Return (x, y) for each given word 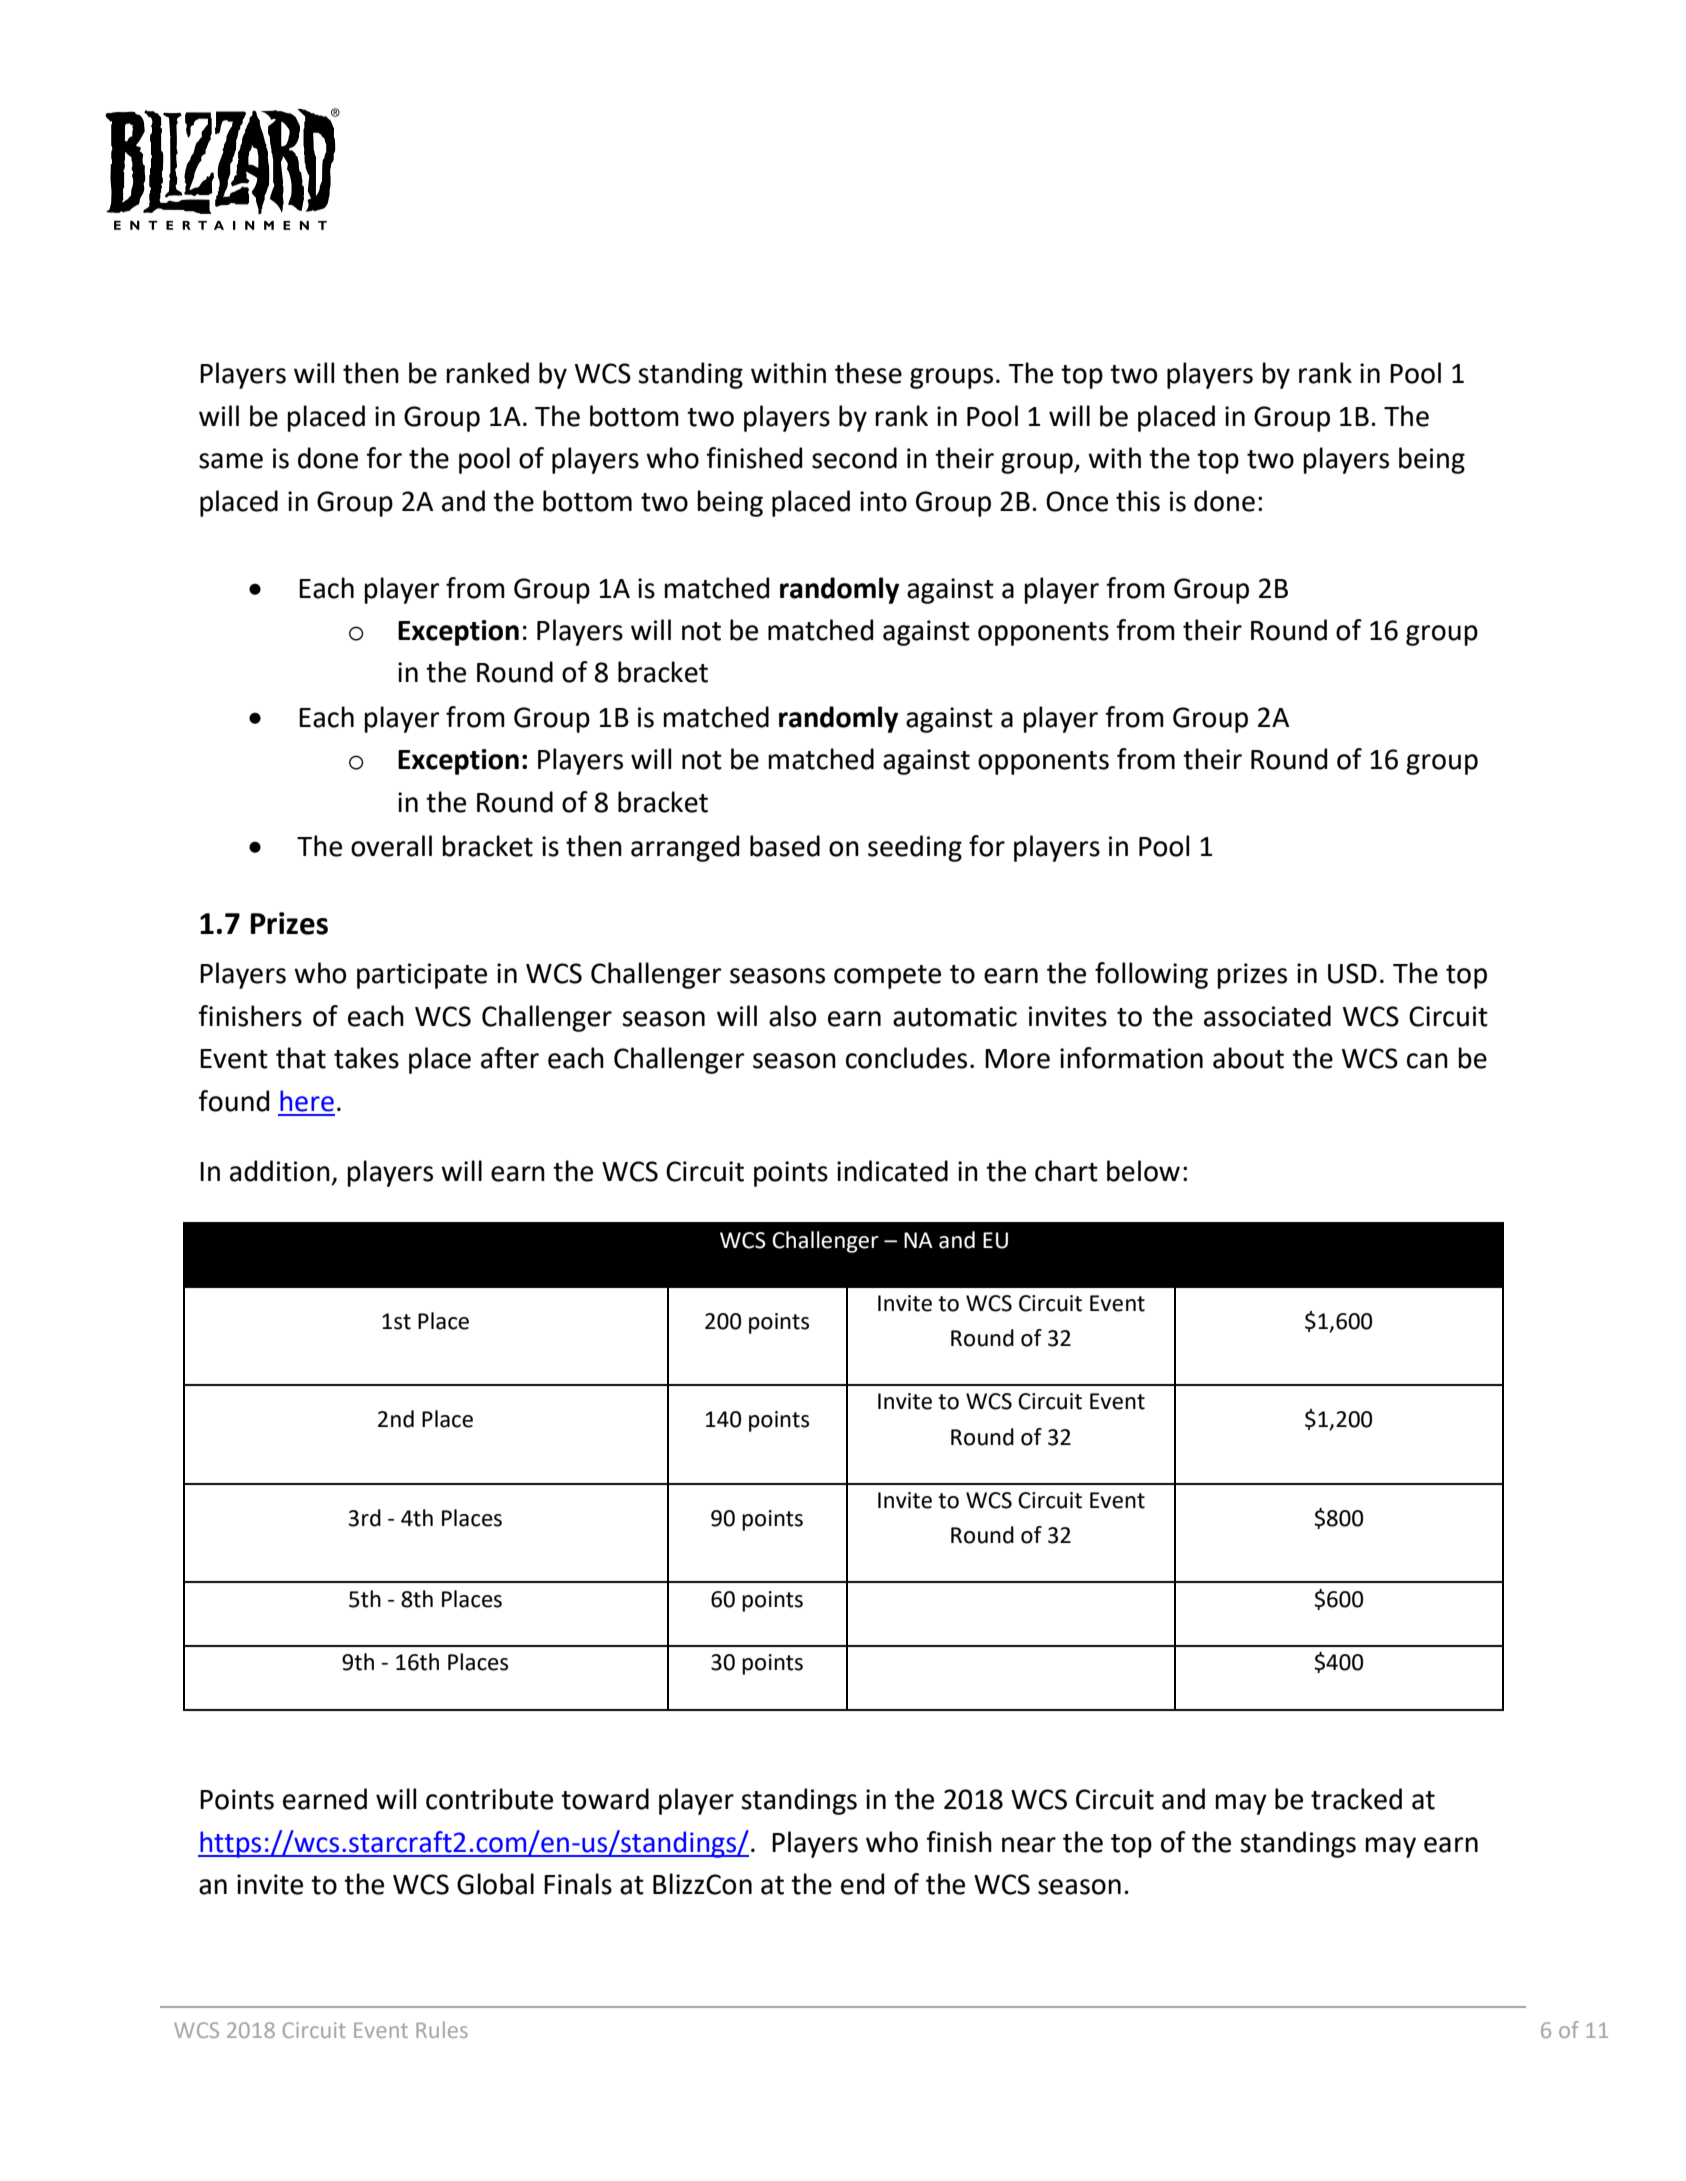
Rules (442, 2029)
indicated (892, 1171)
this (1138, 501)
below (1143, 1171)
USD (1352, 973)
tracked (1356, 1799)
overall (391, 846)
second (854, 458)
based (785, 846)
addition (280, 1171)
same (231, 461)
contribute (489, 1799)
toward (605, 1799)
